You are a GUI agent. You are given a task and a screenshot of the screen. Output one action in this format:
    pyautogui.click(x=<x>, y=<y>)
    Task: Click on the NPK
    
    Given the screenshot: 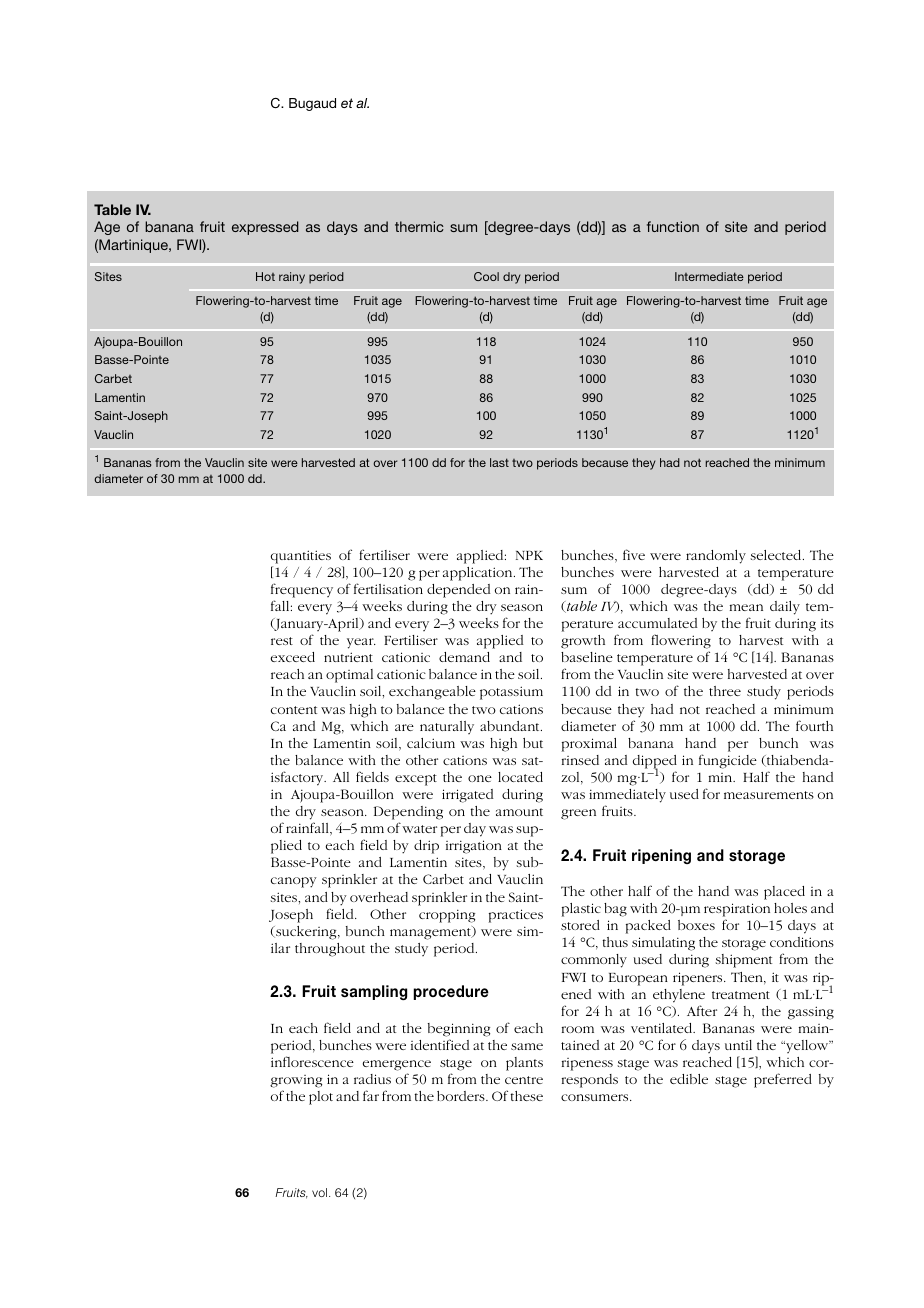 What is the action you would take?
    pyautogui.click(x=529, y=555)
